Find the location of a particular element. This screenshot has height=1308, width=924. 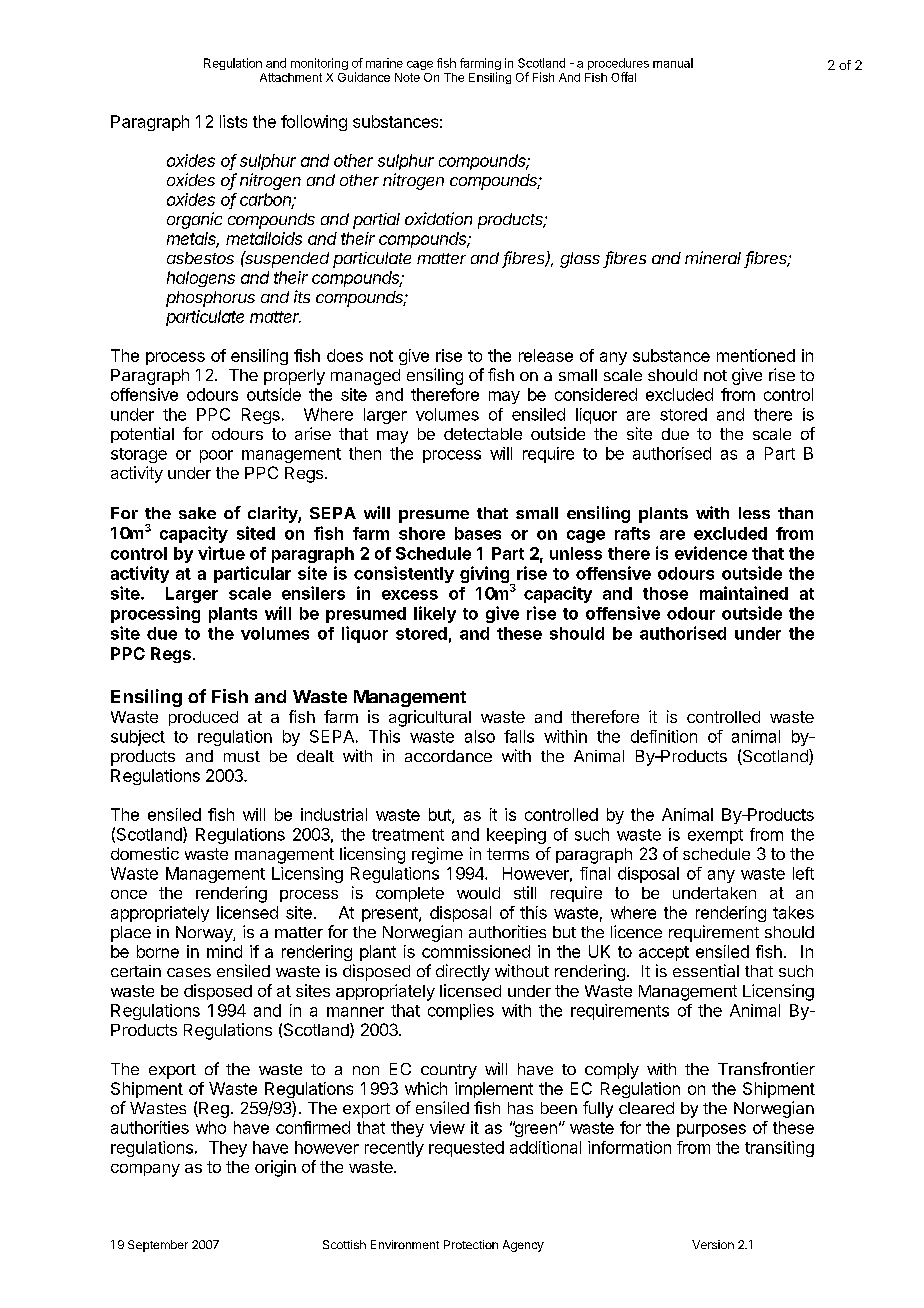

commissioned is located at coordinates (476, 951).
